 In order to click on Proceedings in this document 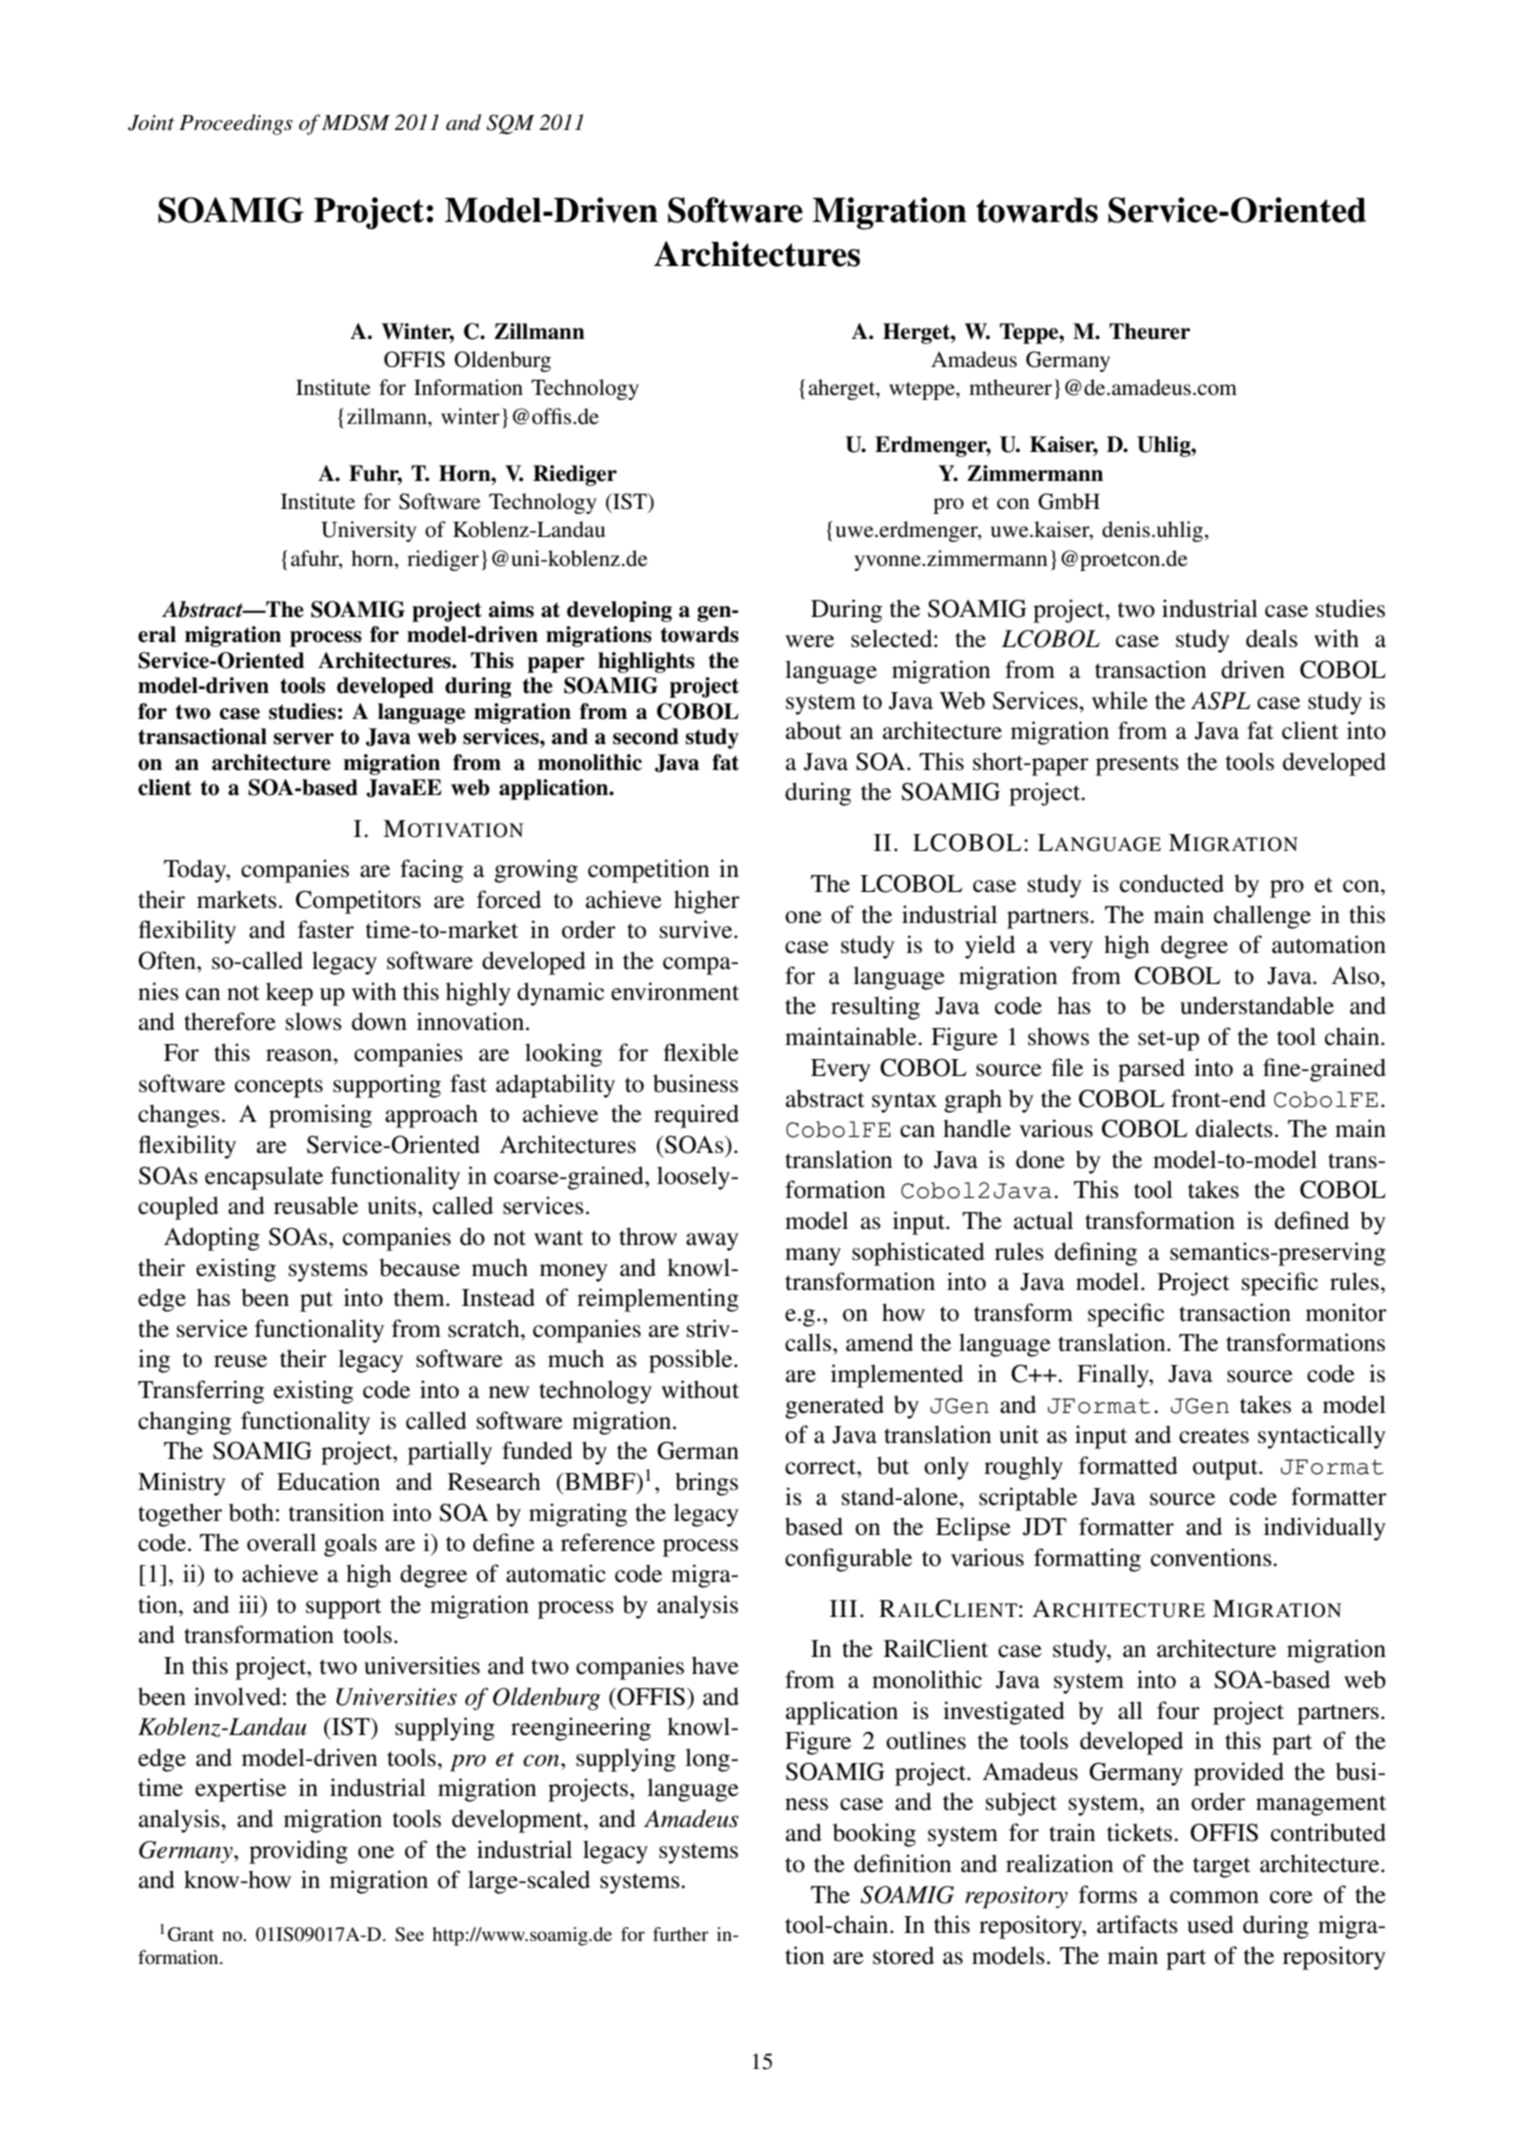, I will do `click(236, 124)`.
